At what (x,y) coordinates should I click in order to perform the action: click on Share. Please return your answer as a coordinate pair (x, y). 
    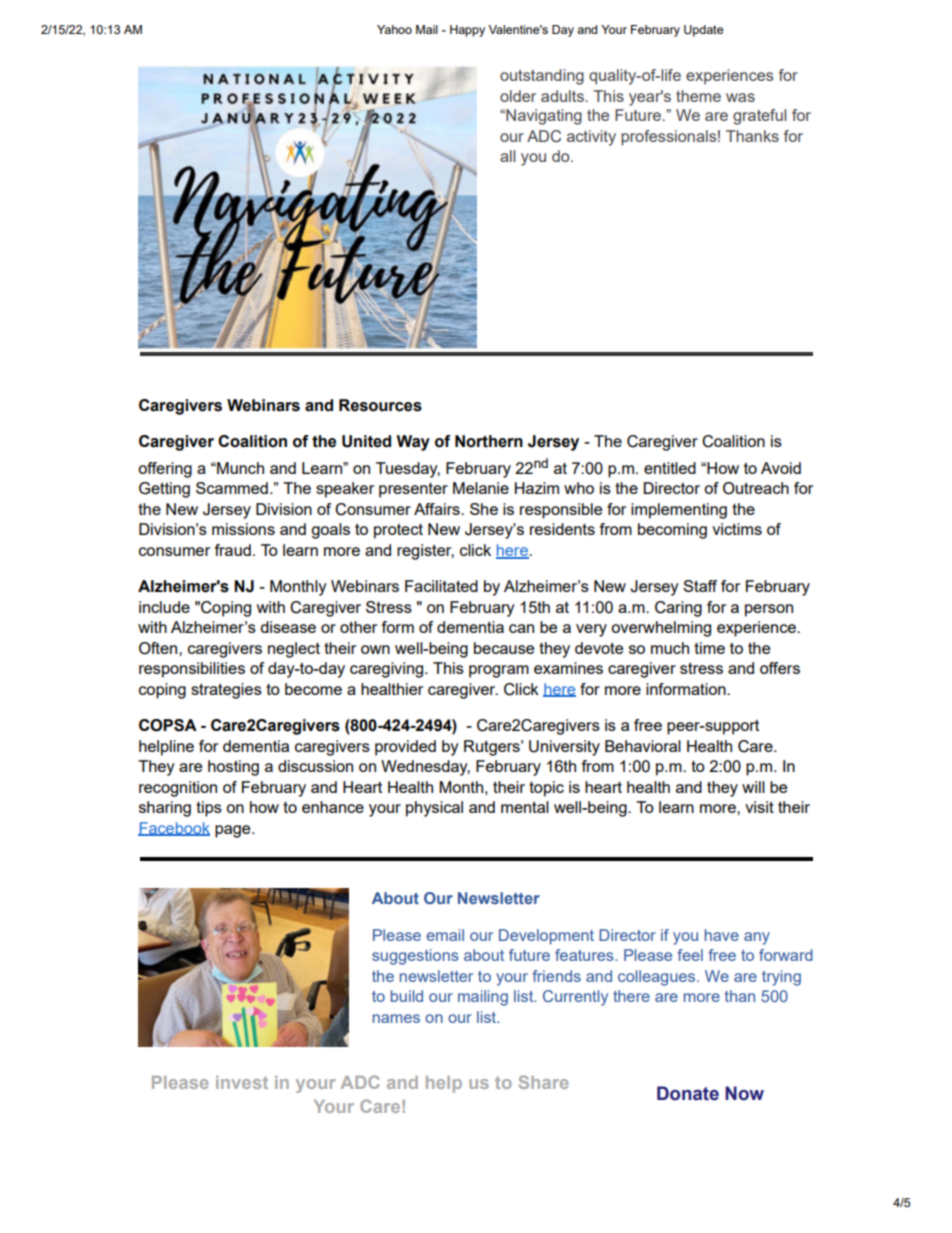
    Looking at the image, I should click on (544, 1082).
